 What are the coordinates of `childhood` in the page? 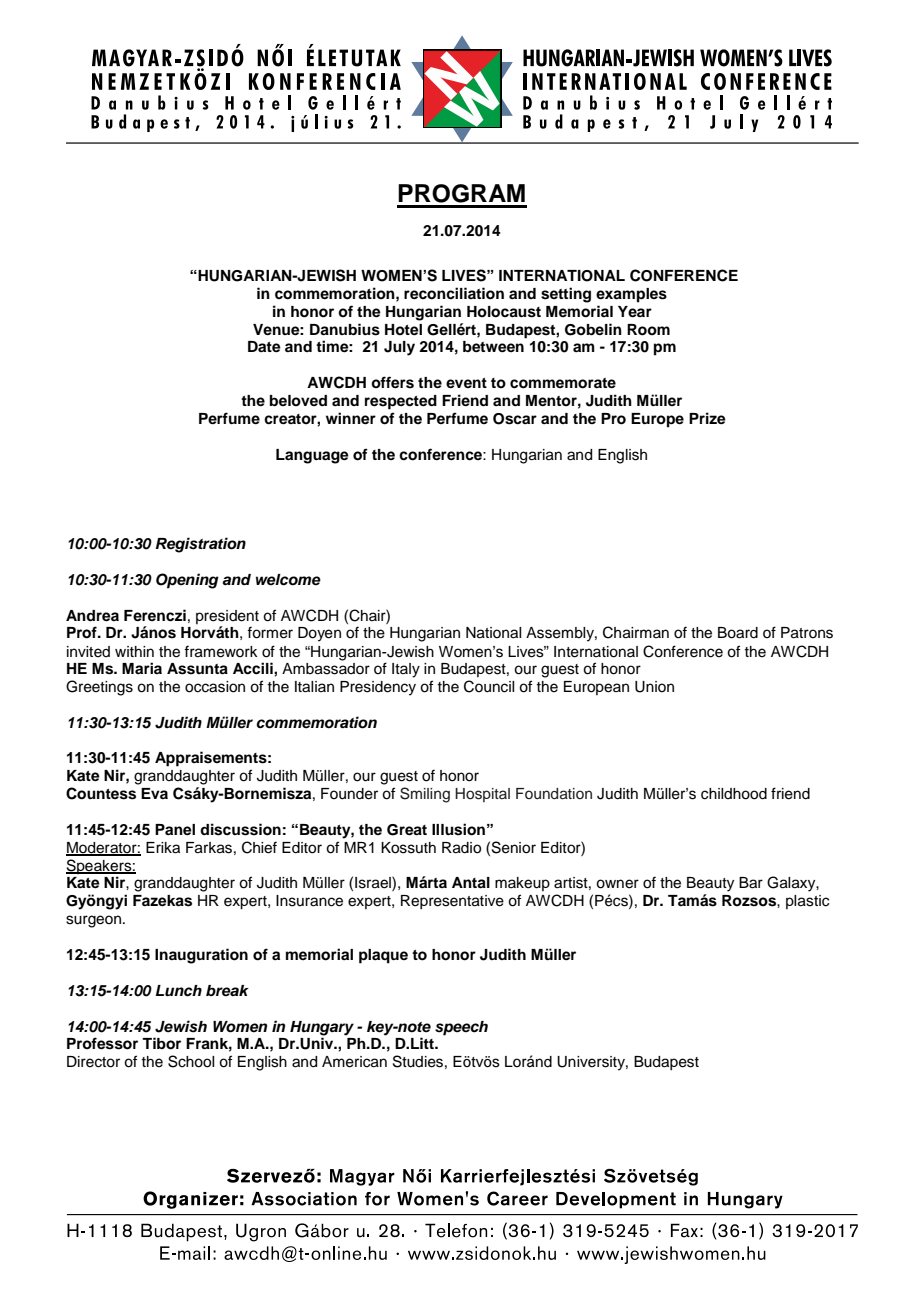 It's located at (734, 794).
